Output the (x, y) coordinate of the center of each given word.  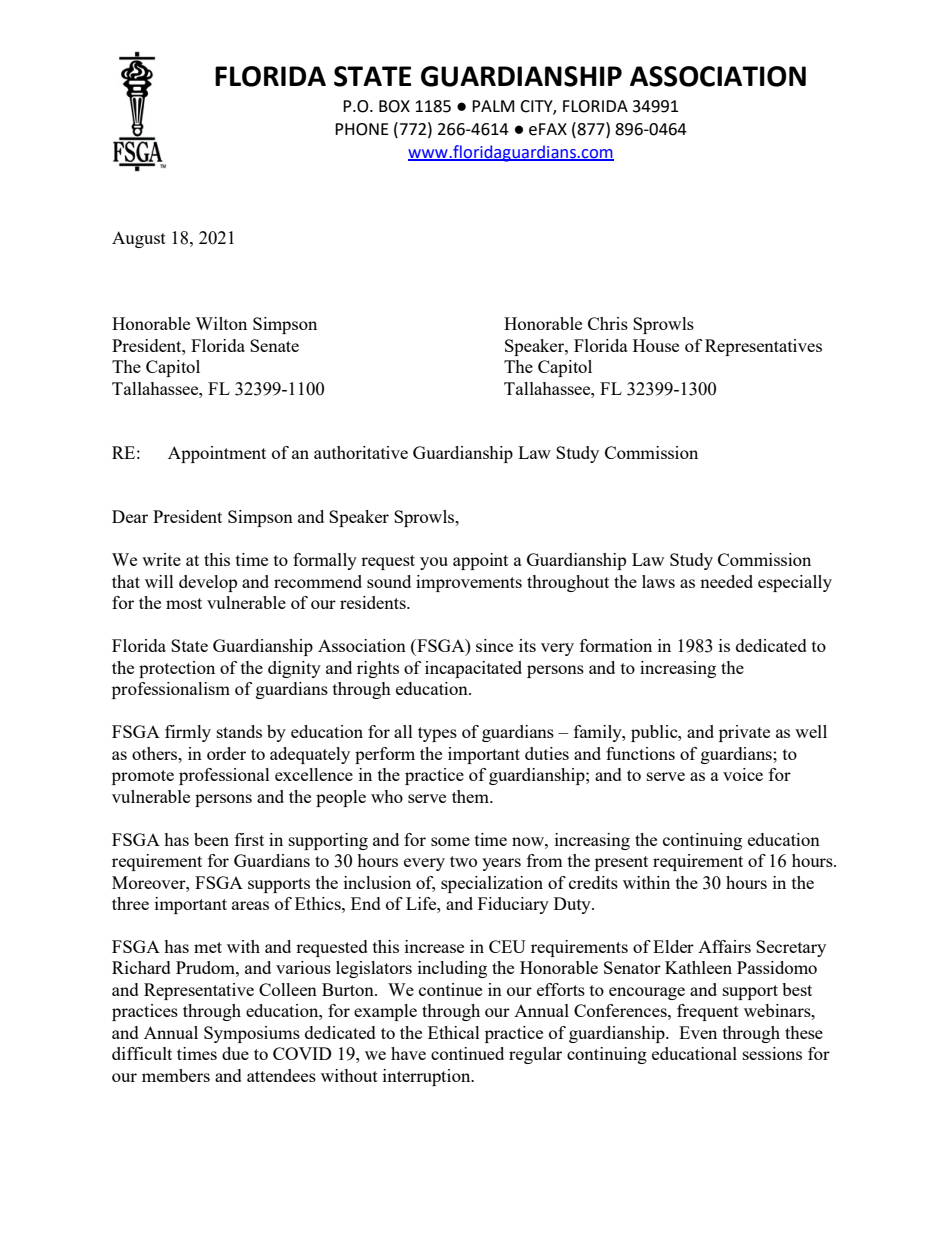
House (656, 345)
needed (726, 581)
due (235, 1053)
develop (208, 583)
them (471, 796)
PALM (493, 106)
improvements (469, 583)
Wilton (221, 323)
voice (743, 774)
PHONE (362, 129)
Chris (608, 323)
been (211, 839)
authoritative (361, 452)
